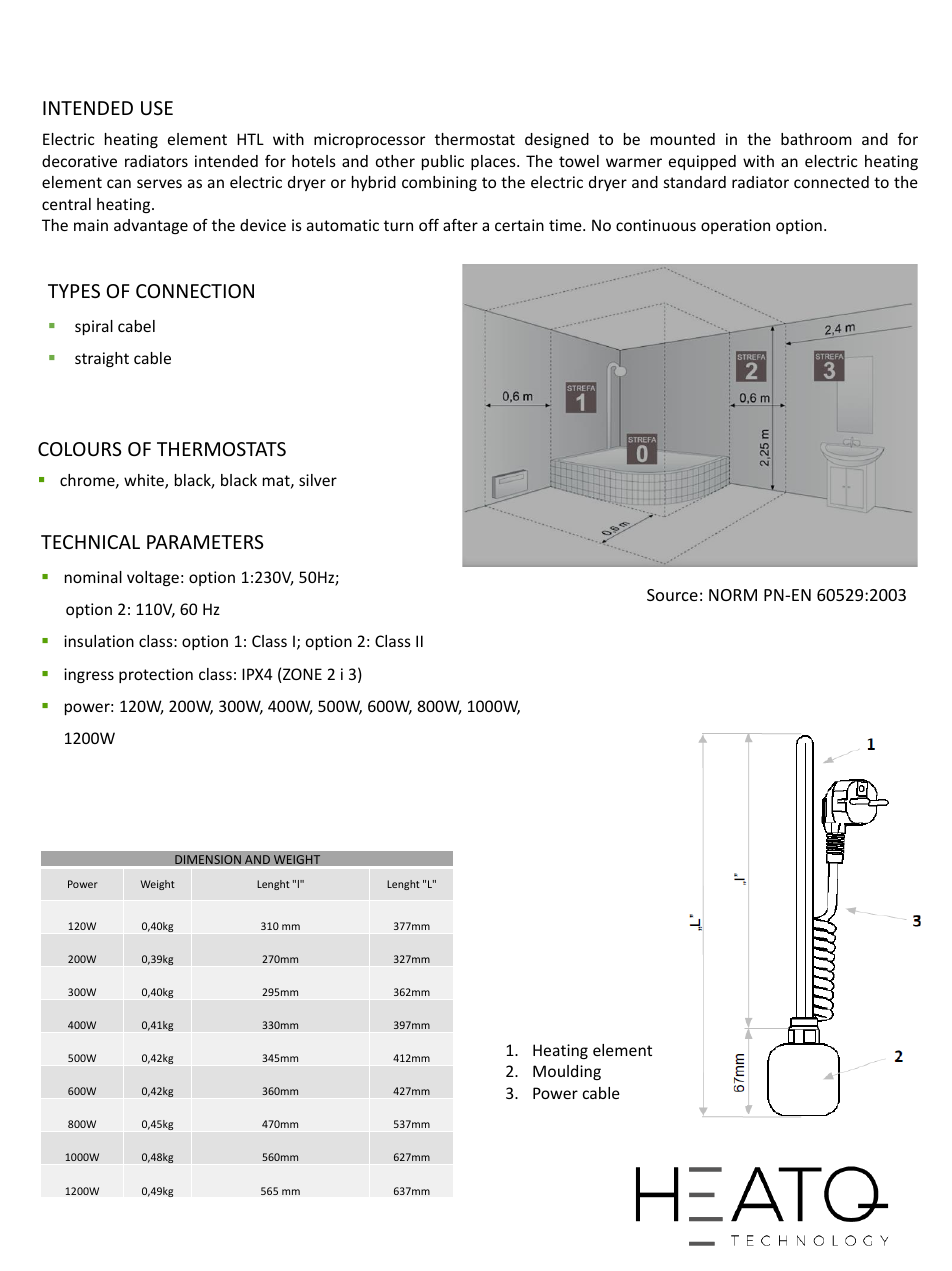 Image resolution: width=952 pixels, height=1271 pixels. What do you see at coordinates (672, 595) in the page?
I see `Source` at bounding box center [672, 595].
